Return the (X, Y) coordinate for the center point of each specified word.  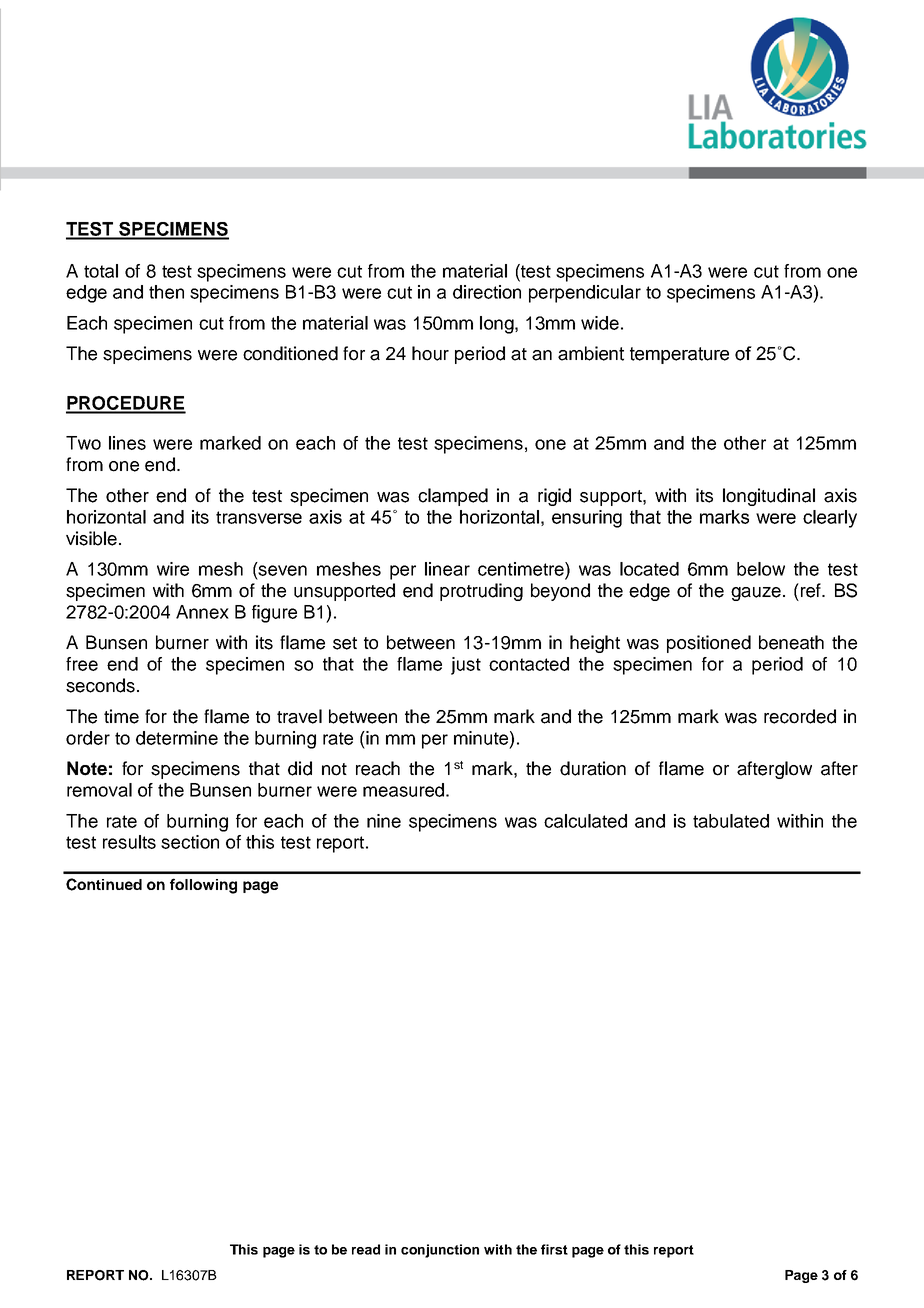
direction (487, 292)
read (366, 1249)
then (166, 292)
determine (177, 738)
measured (403, 790)
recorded (800, 716)
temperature (679, 355)
